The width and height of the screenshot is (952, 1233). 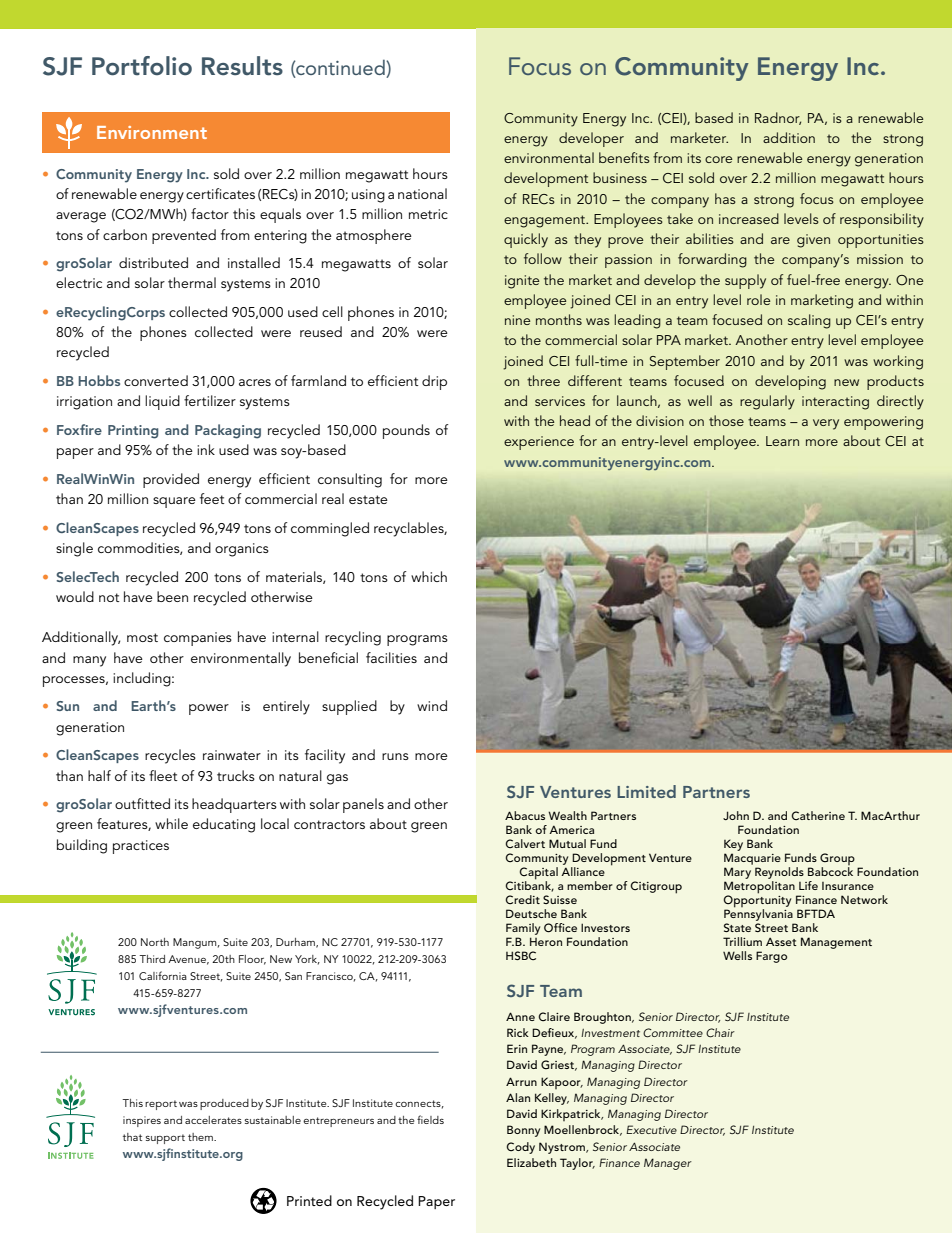 What do you see at coordinates (174, 502) in the screenshot?
I see `square` at bounding box center [174, 502].
